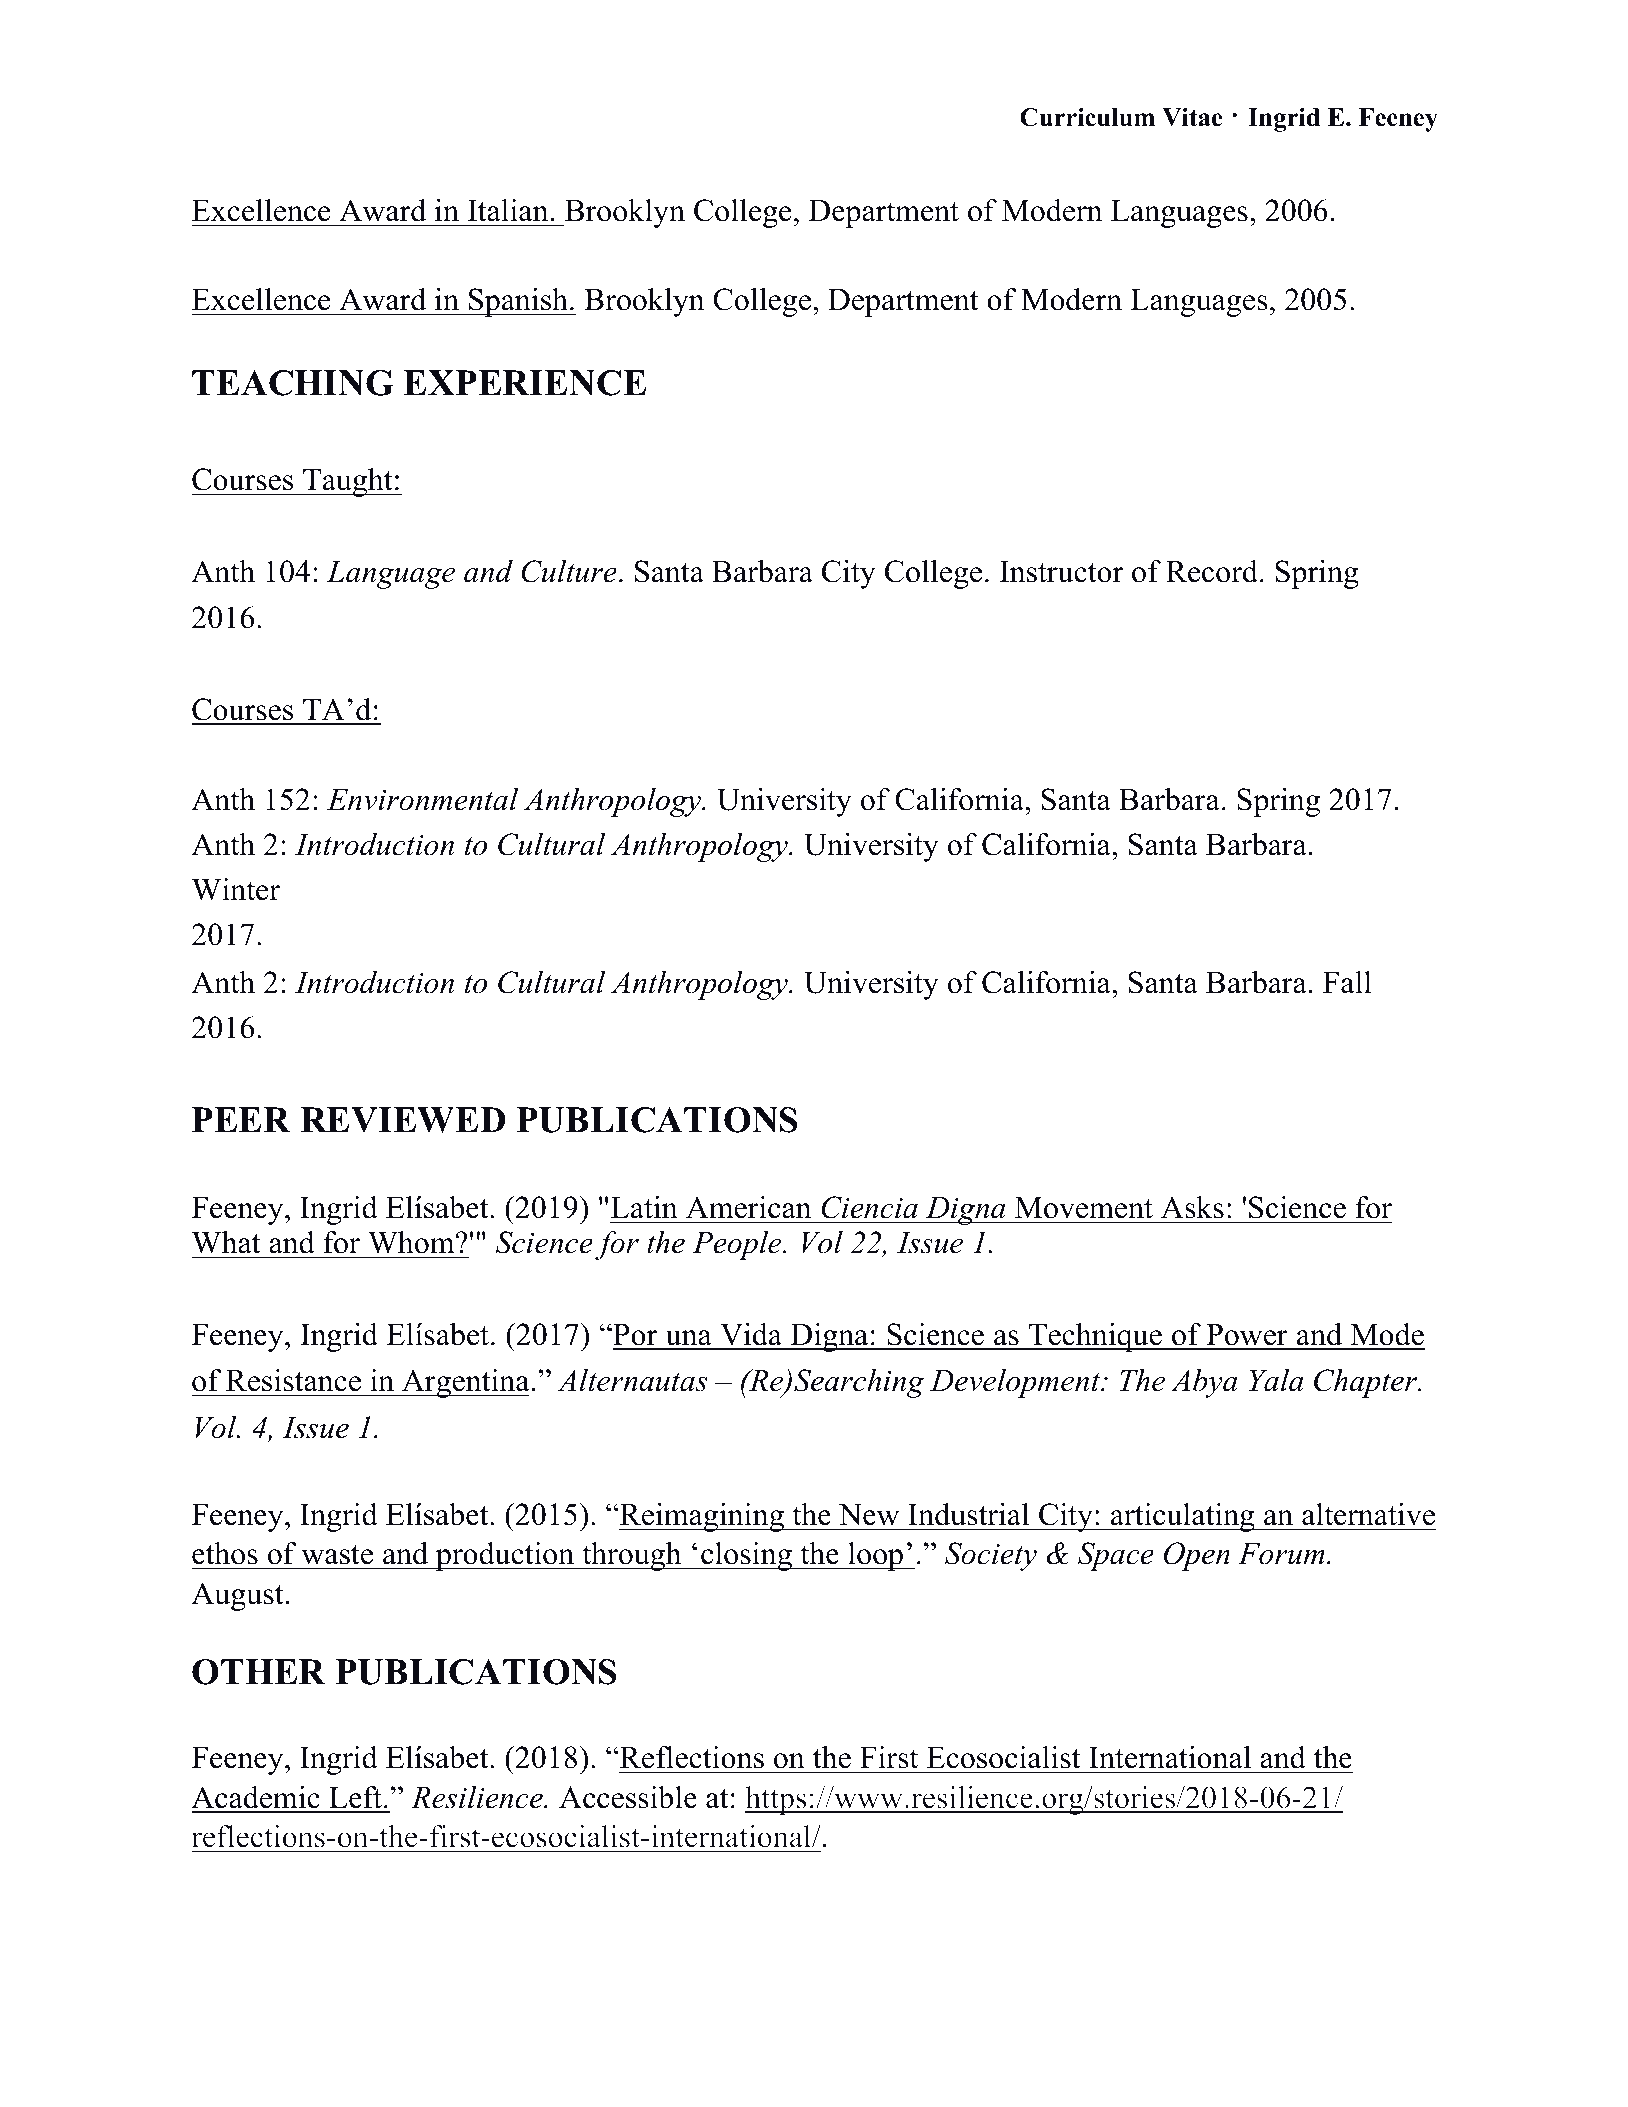 The height and width of the image is (2107, 1628). Describe the element at coordinates (226, 1242) in the image. I see `What` at that location.
